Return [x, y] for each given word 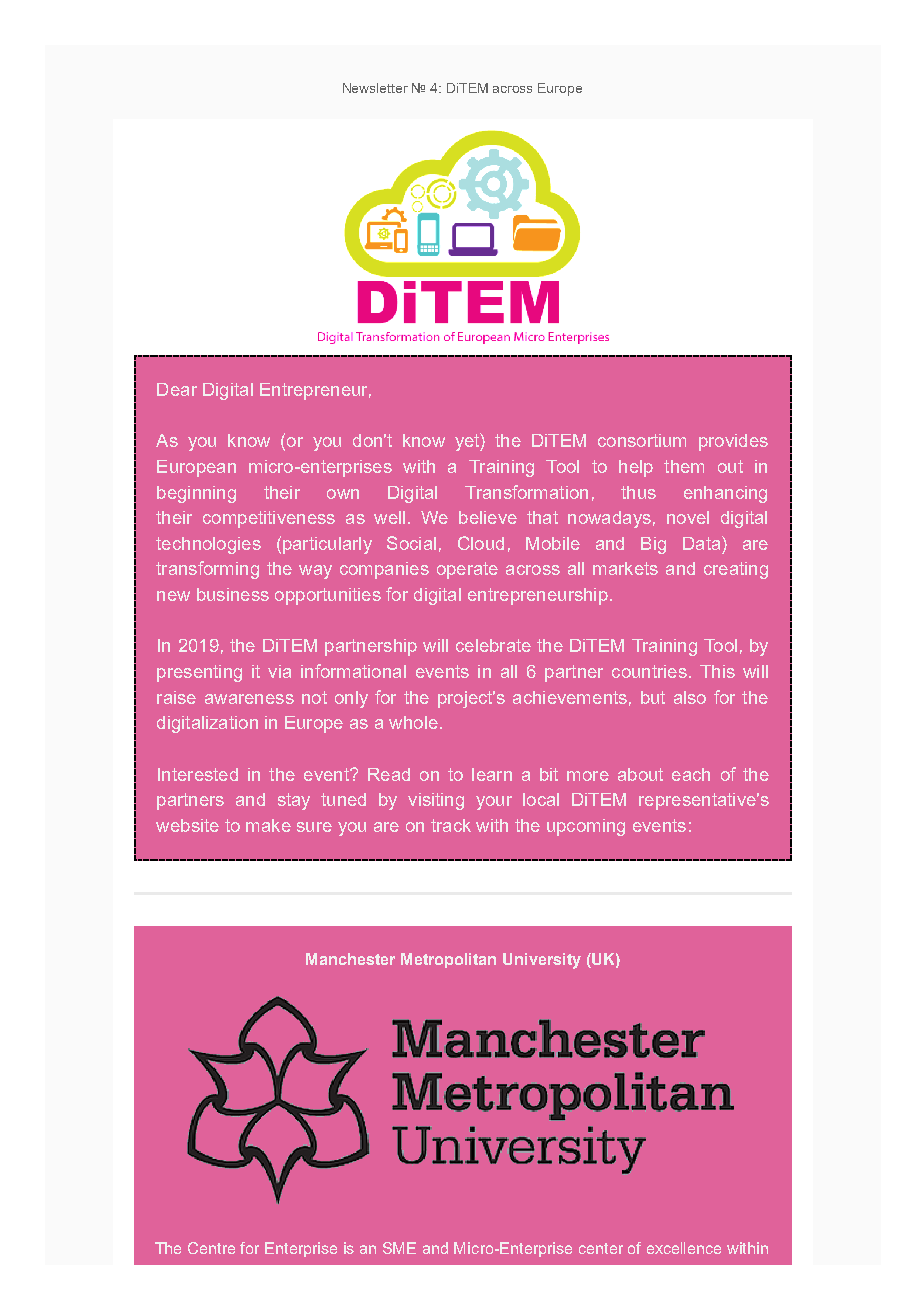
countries [649, 671]
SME [399, 1248]
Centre [211, 1248]
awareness [249, 699]
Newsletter [375, 88]
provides [733, 442]
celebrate [493, 645]
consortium [642, 440]
